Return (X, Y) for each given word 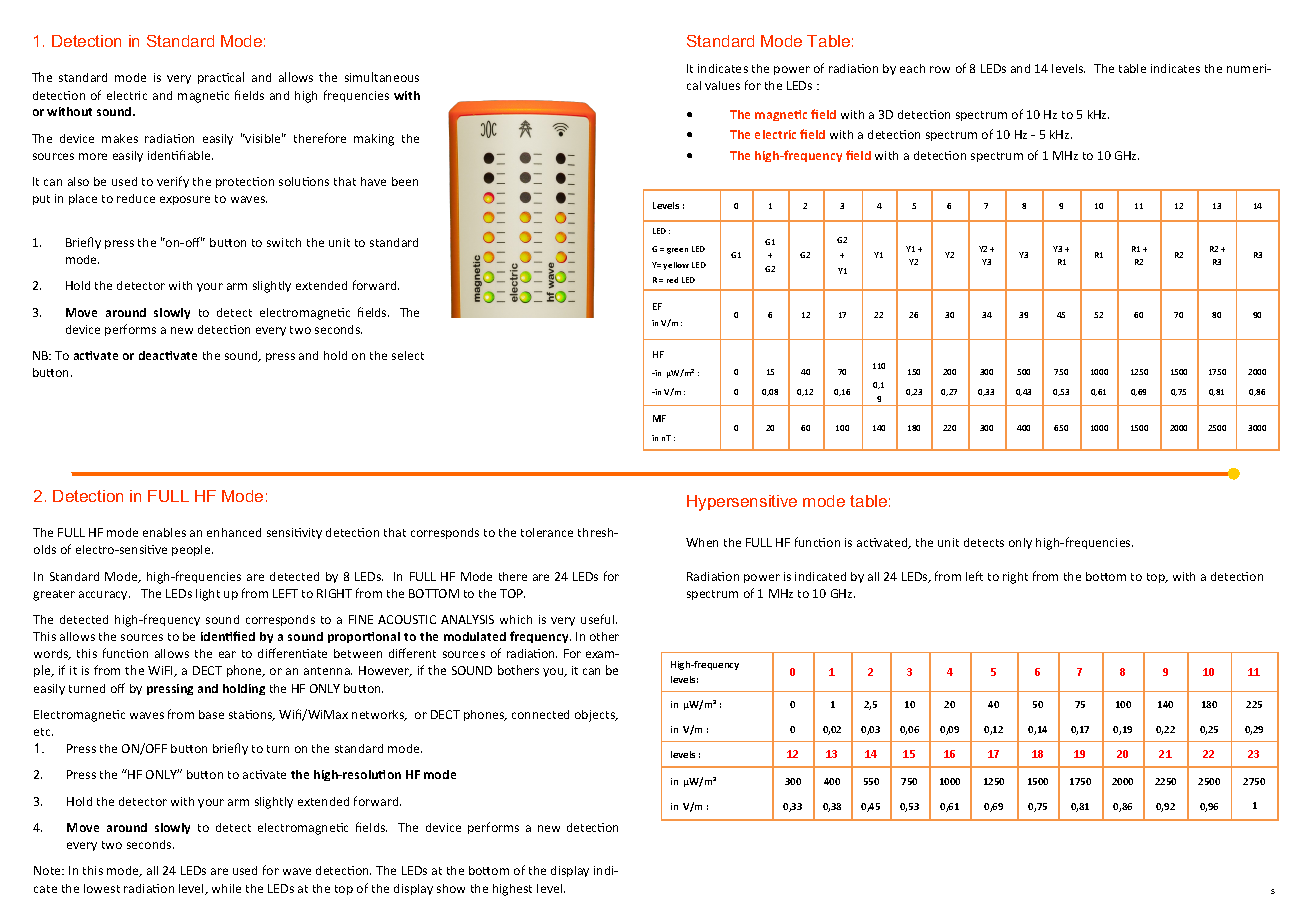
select (408, 355)
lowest (102, 888)
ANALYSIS (467, 619)
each (912, 68)
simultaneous (382, 77)
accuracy (104, 595)
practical (221, 78)
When (702, 542)
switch (284, 242)
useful (599, 619)
